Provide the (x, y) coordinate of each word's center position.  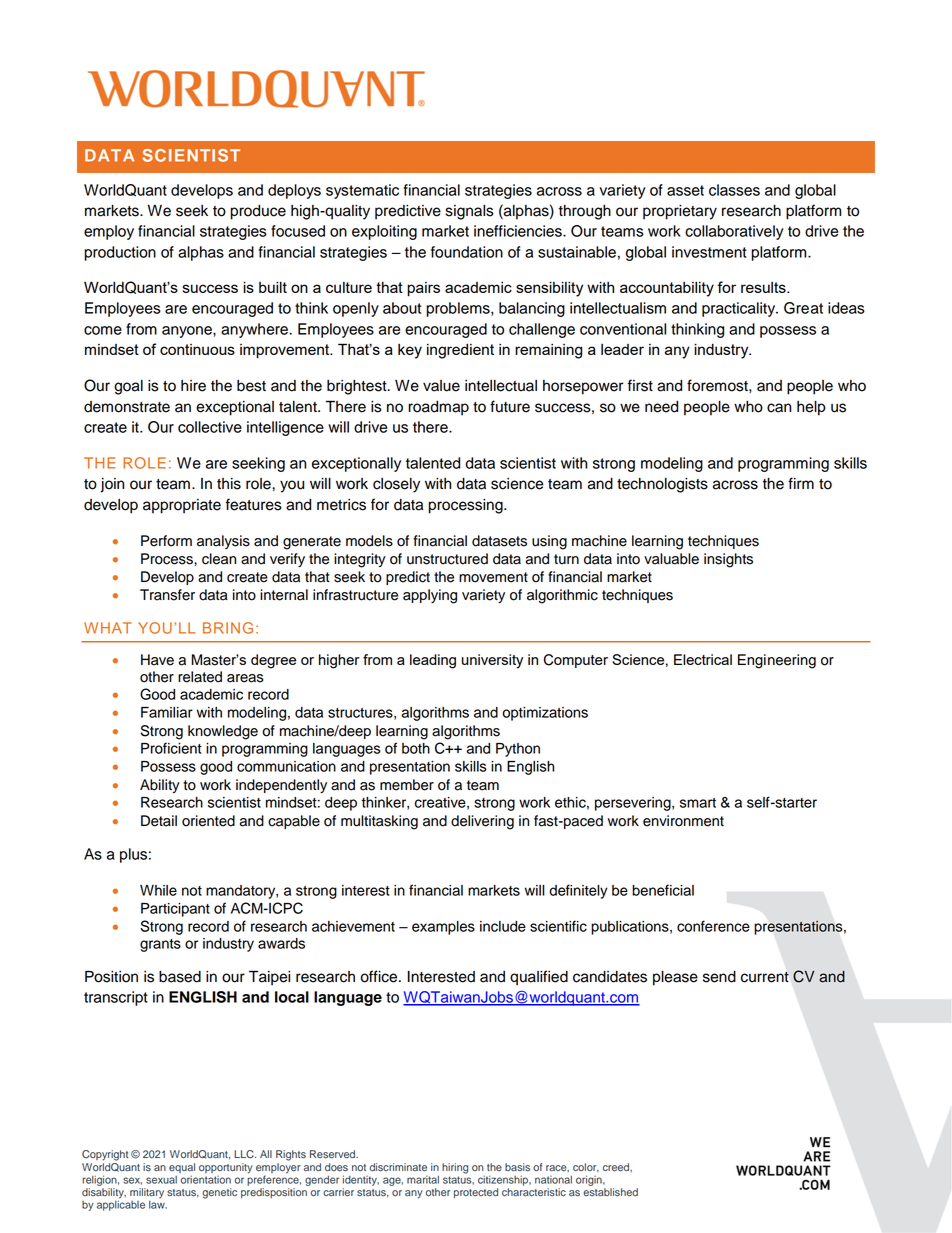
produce (258, 212)
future (510, 406)
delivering (482, 822)
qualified (539, 978)
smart (698, 803)
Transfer (167, 595)
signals (470, 212)
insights (728, 560)
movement (493, 577)
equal (182, 1168)
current (765, 977)
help (811, 408)
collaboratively (734, 232)
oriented (208, 821)
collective (210, 427)
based (180, 977)
